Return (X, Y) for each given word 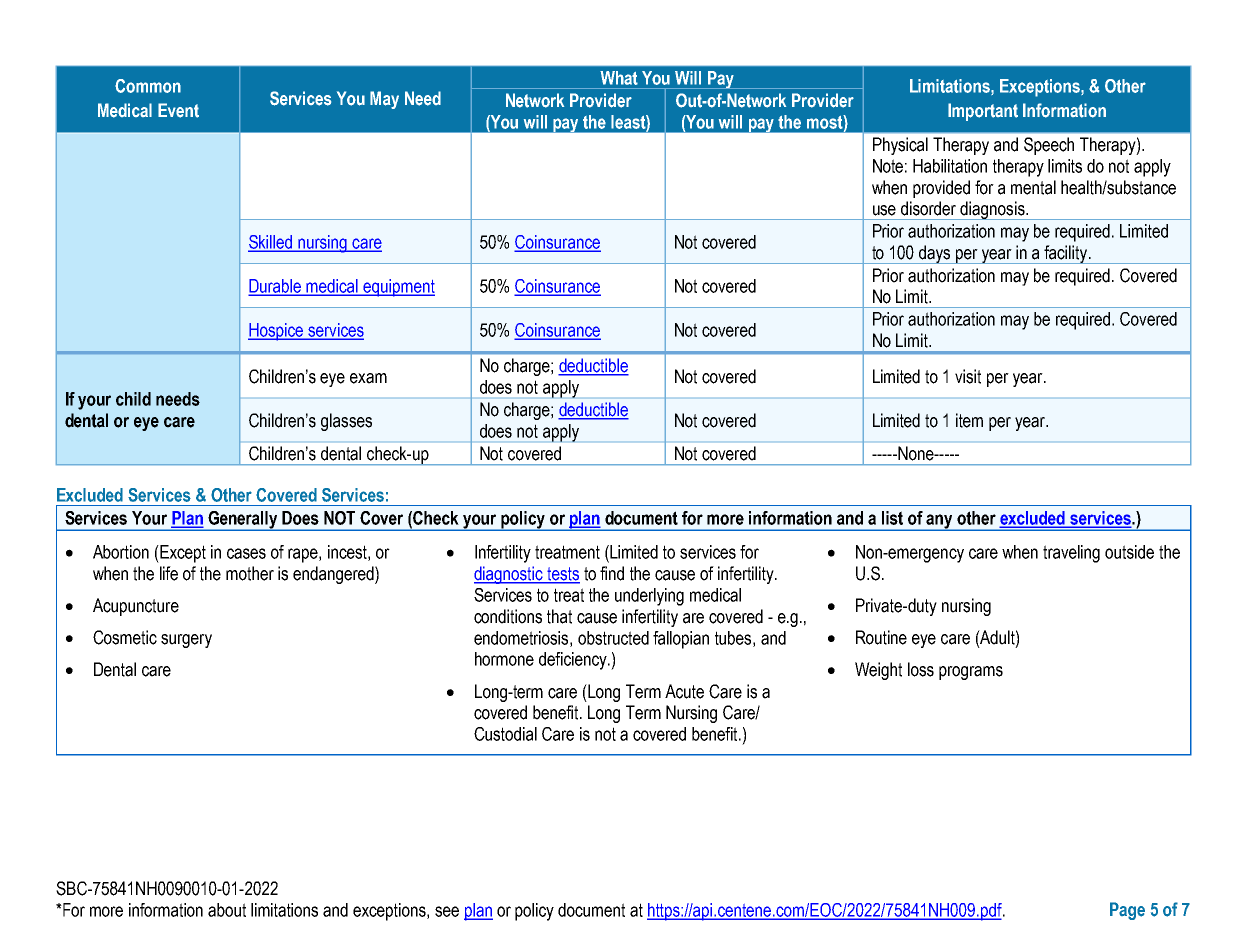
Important (983, 112)
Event (178, 110)
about (227, 910)
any (940, 522)
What (619, 78)
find (612, 573)
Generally (243, 521)
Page (1127, 911)
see (447, 911)
